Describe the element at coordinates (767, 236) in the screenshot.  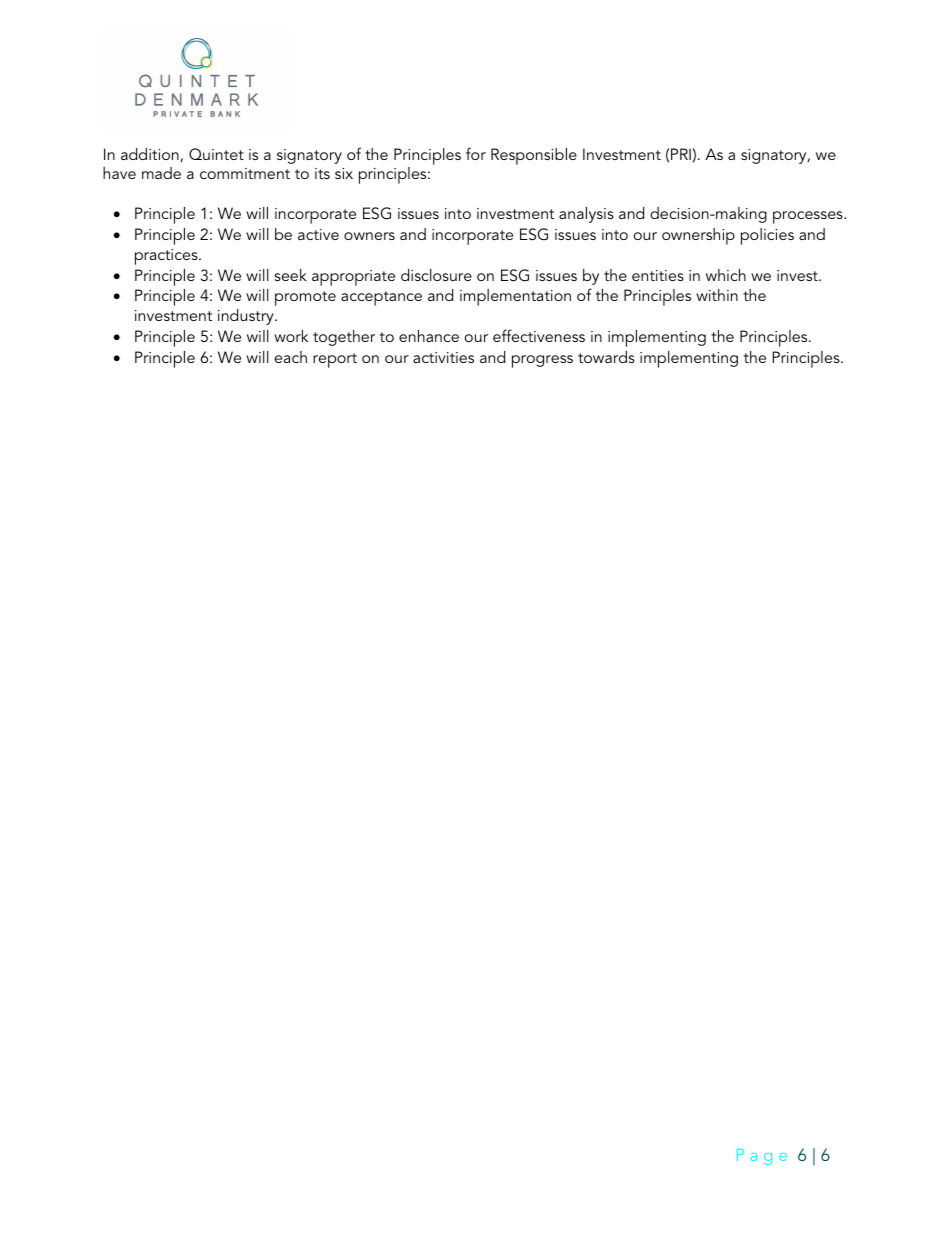
I see `policies` at that location.
